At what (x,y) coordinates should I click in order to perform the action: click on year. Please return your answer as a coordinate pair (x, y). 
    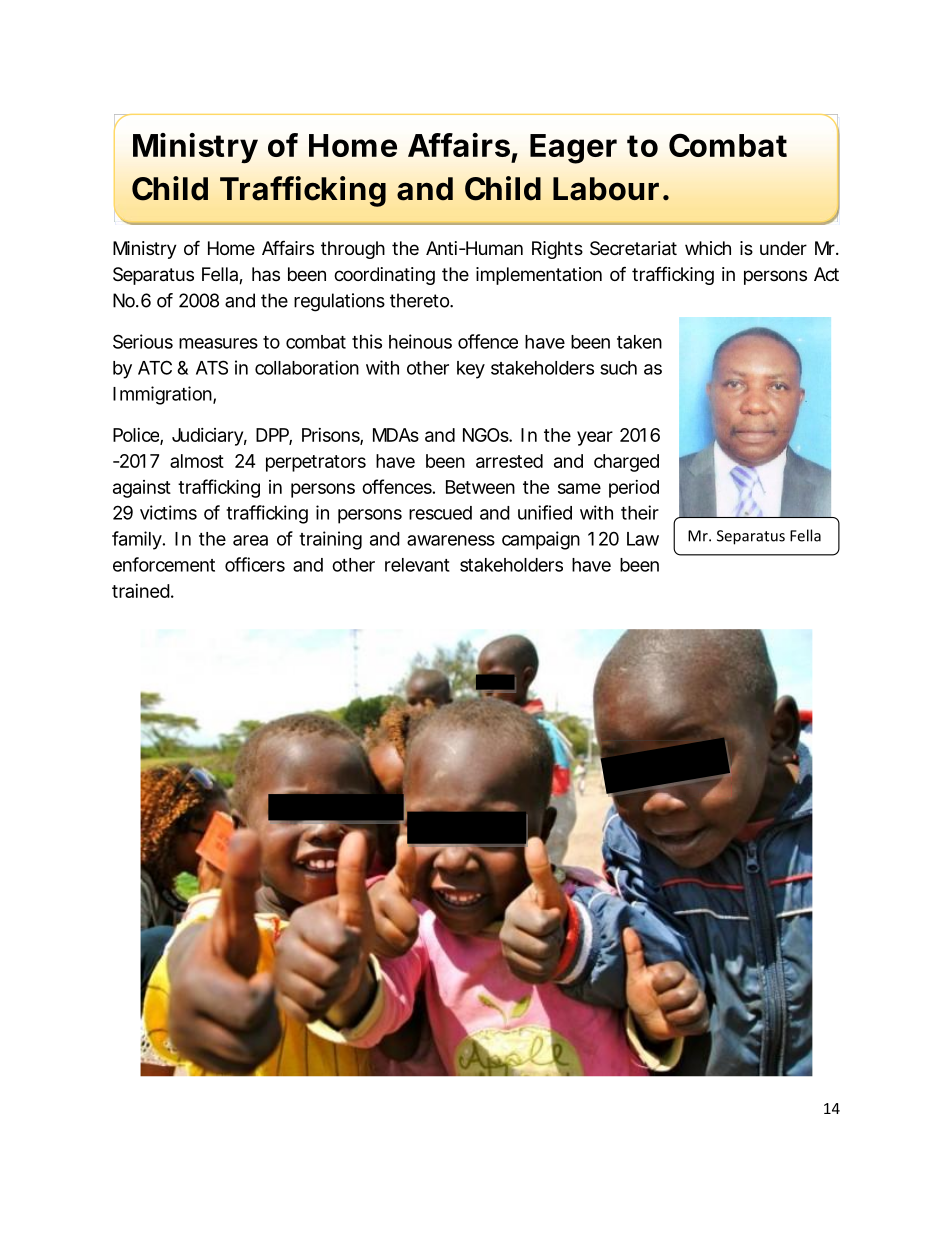
    Looking at the image, I should click on (595, 438).
